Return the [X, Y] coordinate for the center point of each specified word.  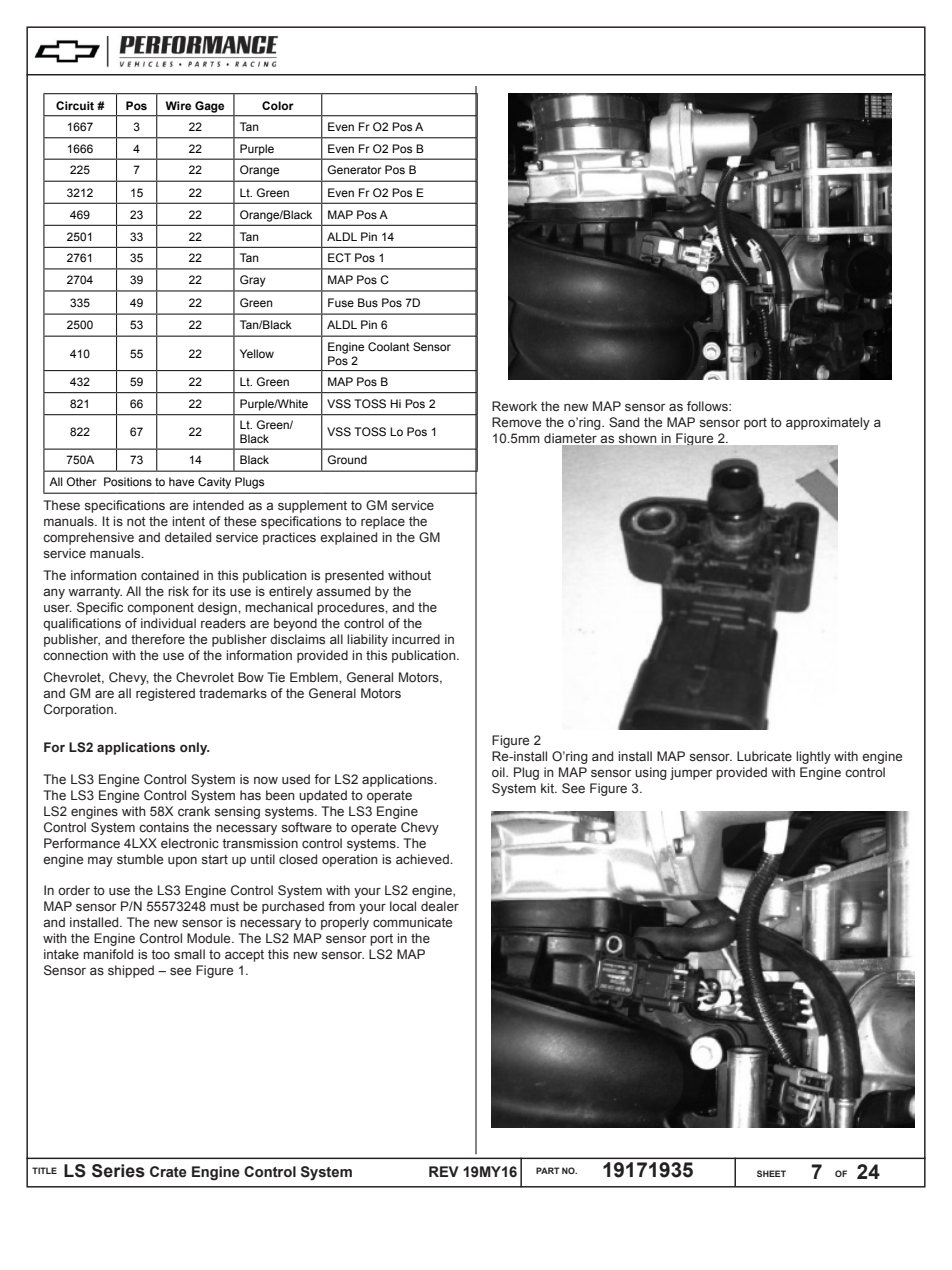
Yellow [257, 353]
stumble [140, 859]
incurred [416, 639]
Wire [178, 105]
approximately [828, 423]
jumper [691, 773]
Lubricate [764, 756]
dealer [440, 906]
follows [708, 406]
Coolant [388, 346]
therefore [158, 639]
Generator [355, 169]
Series [118, 1171]
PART [548, 1170]
